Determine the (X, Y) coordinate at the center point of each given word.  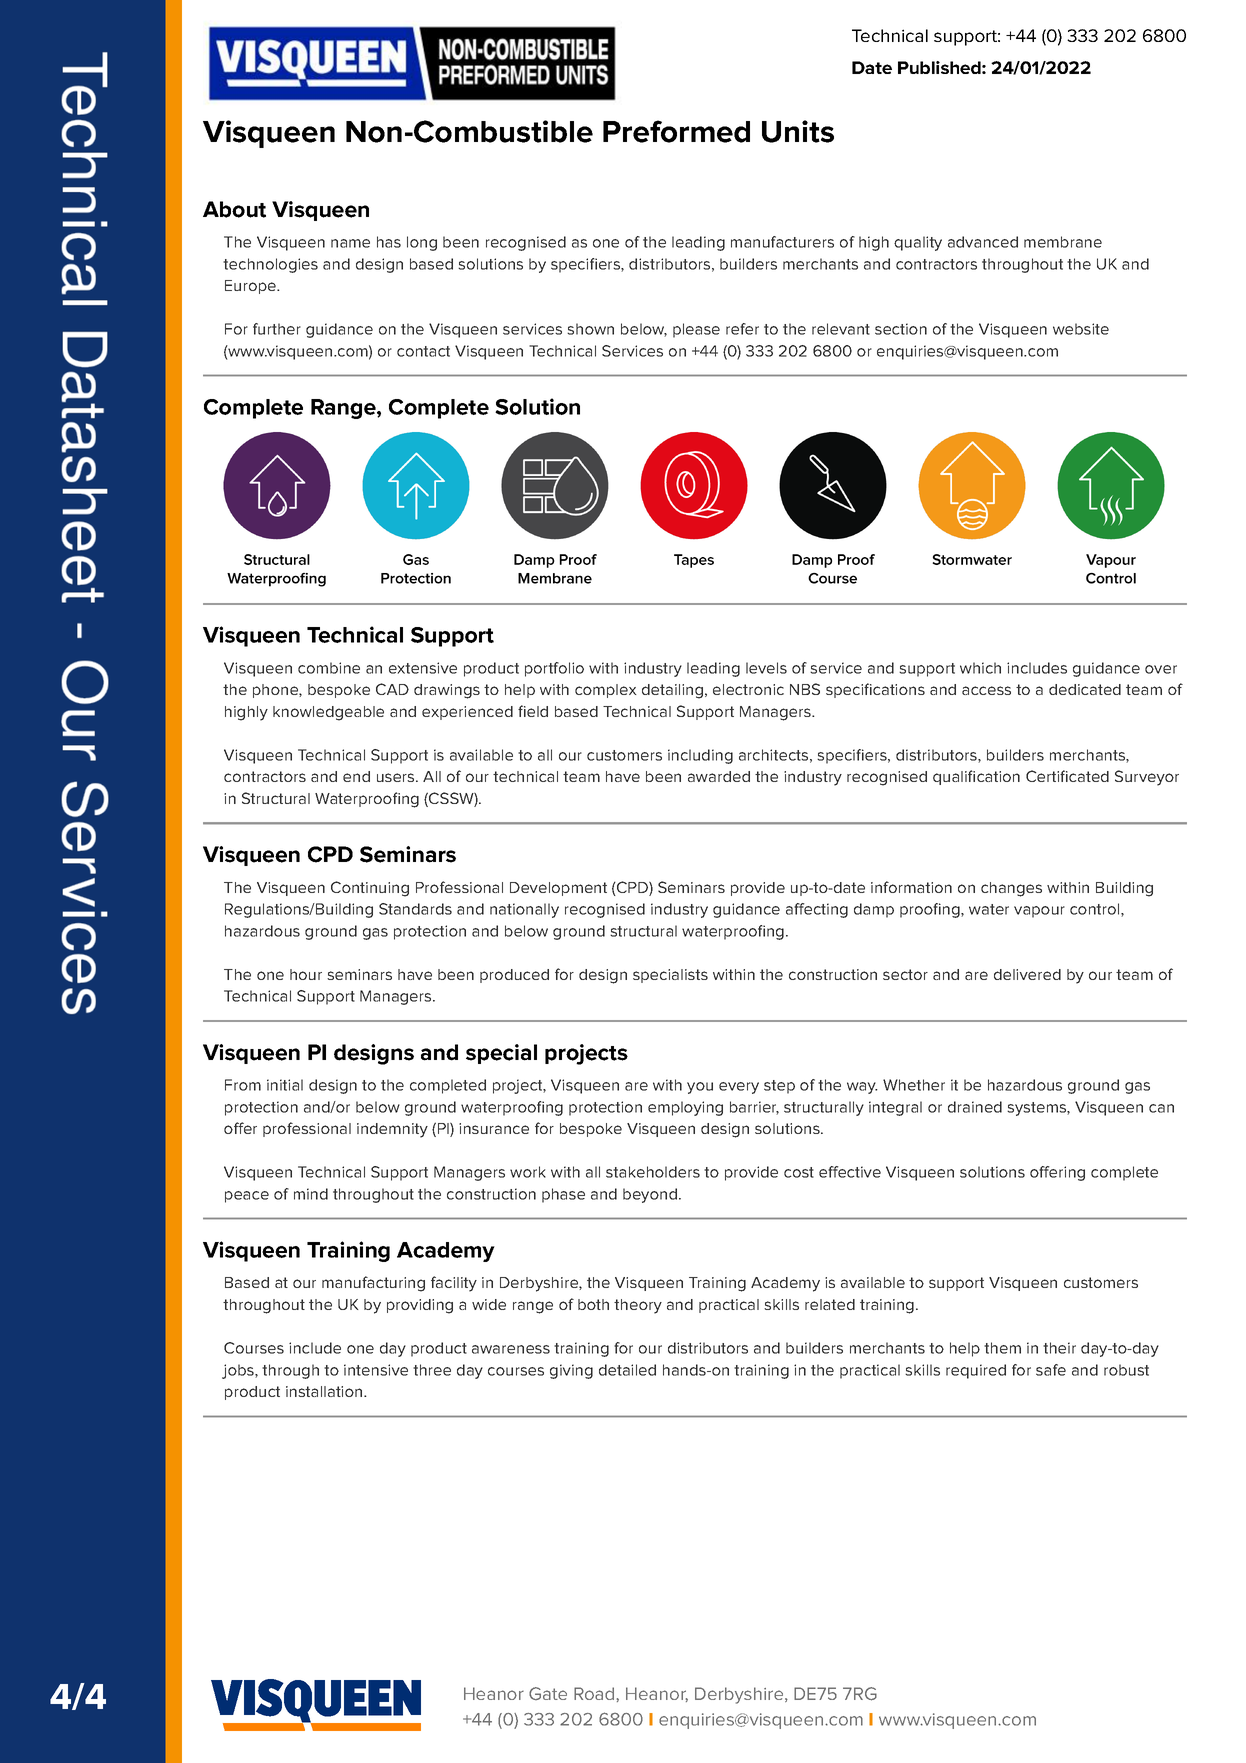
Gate (548, 1693)
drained (975, 1107)
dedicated (1085, 689)
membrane (1063, 242)
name (350, 243)
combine (329, 668)
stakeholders (653, 1172)
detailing (672, 691)
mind (311, 1194)
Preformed (676, 131)
